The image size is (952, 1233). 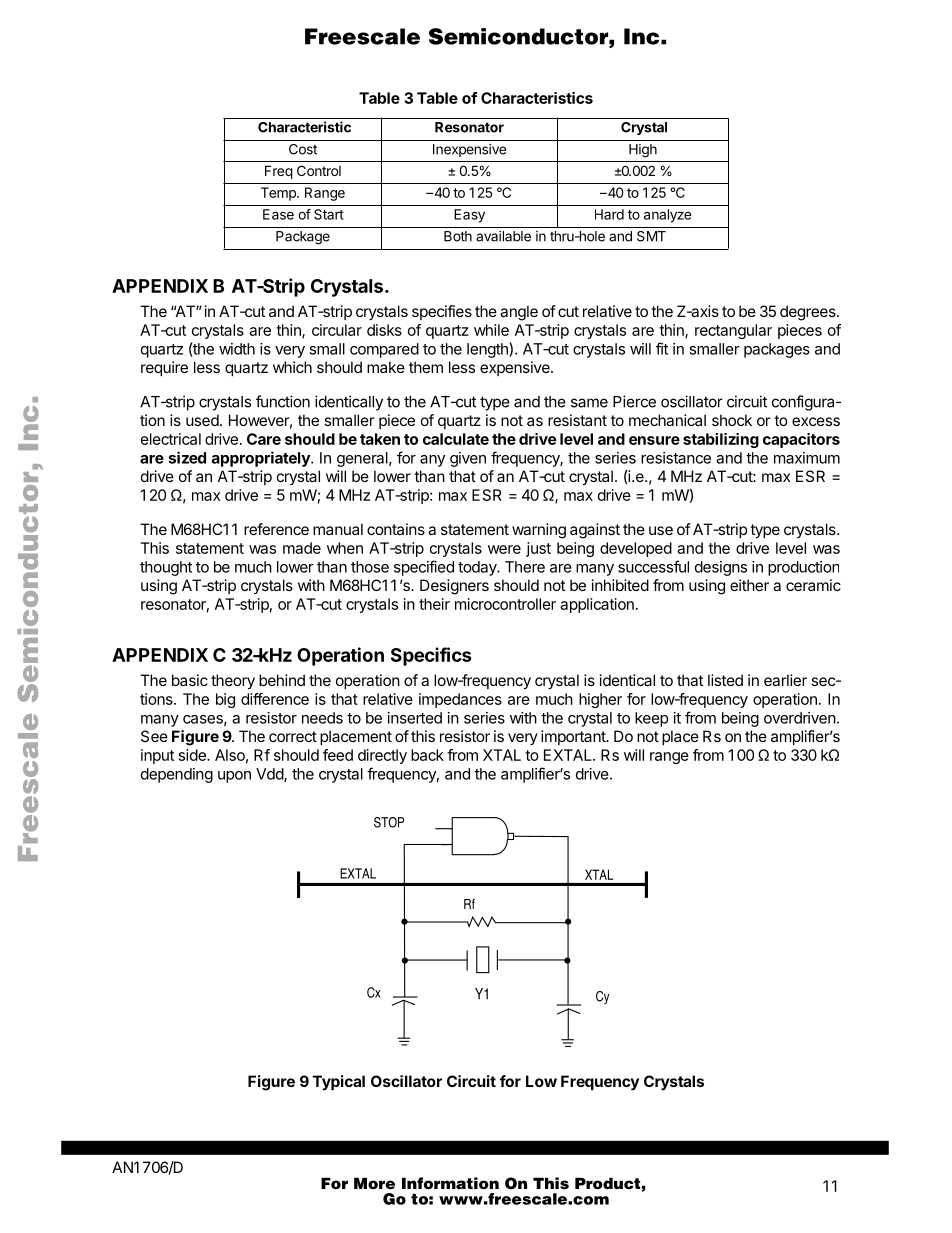 What do you see at coordinates (234, 777) in the page?
I see `upon` at bounding box center [234, 777].
